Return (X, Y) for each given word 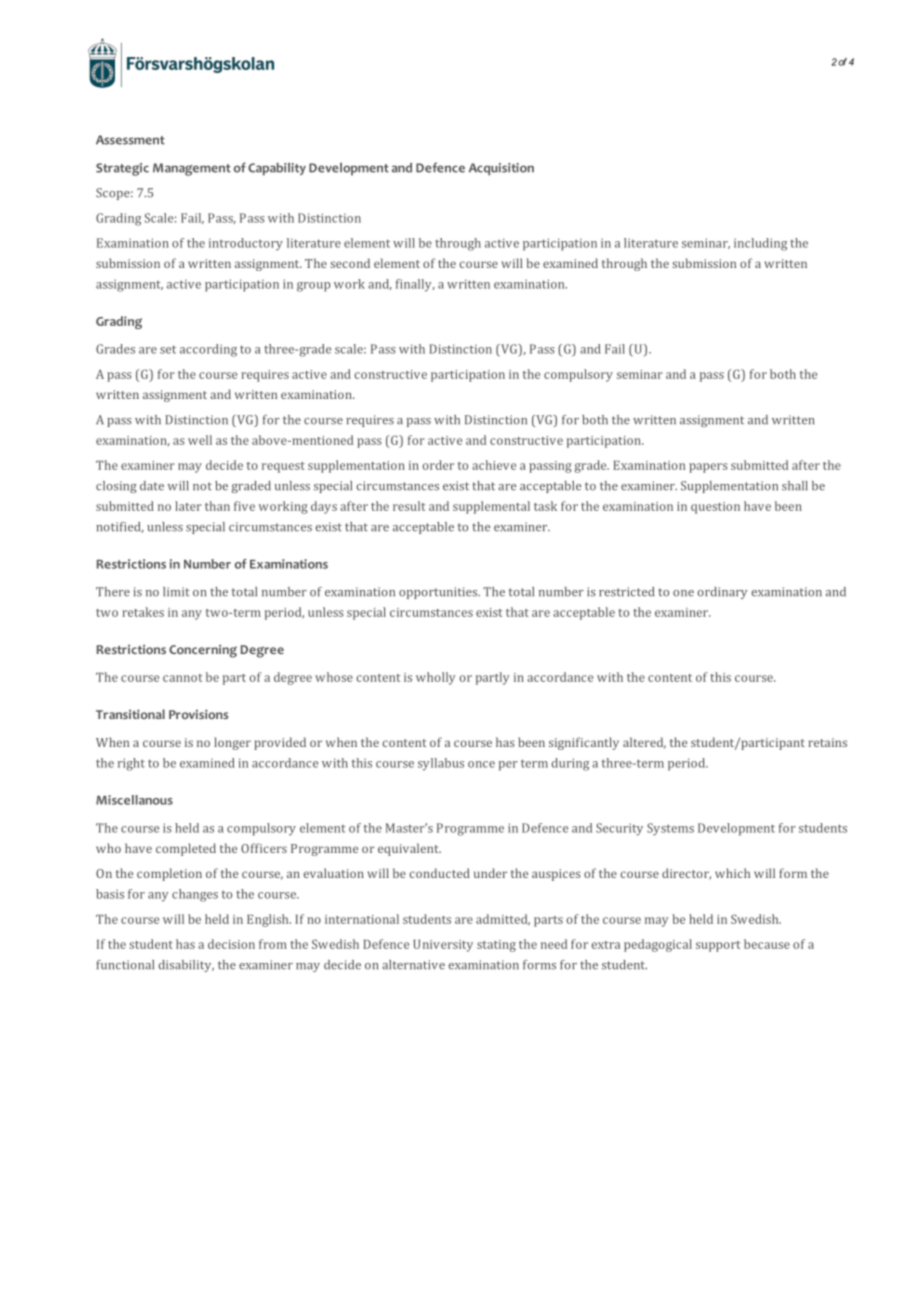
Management (192, 169)
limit (176, 592)
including (760, 244)
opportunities (439, 593)
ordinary (722, 593)
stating (496, 946)
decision (231, 944)
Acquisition (501, 169)
